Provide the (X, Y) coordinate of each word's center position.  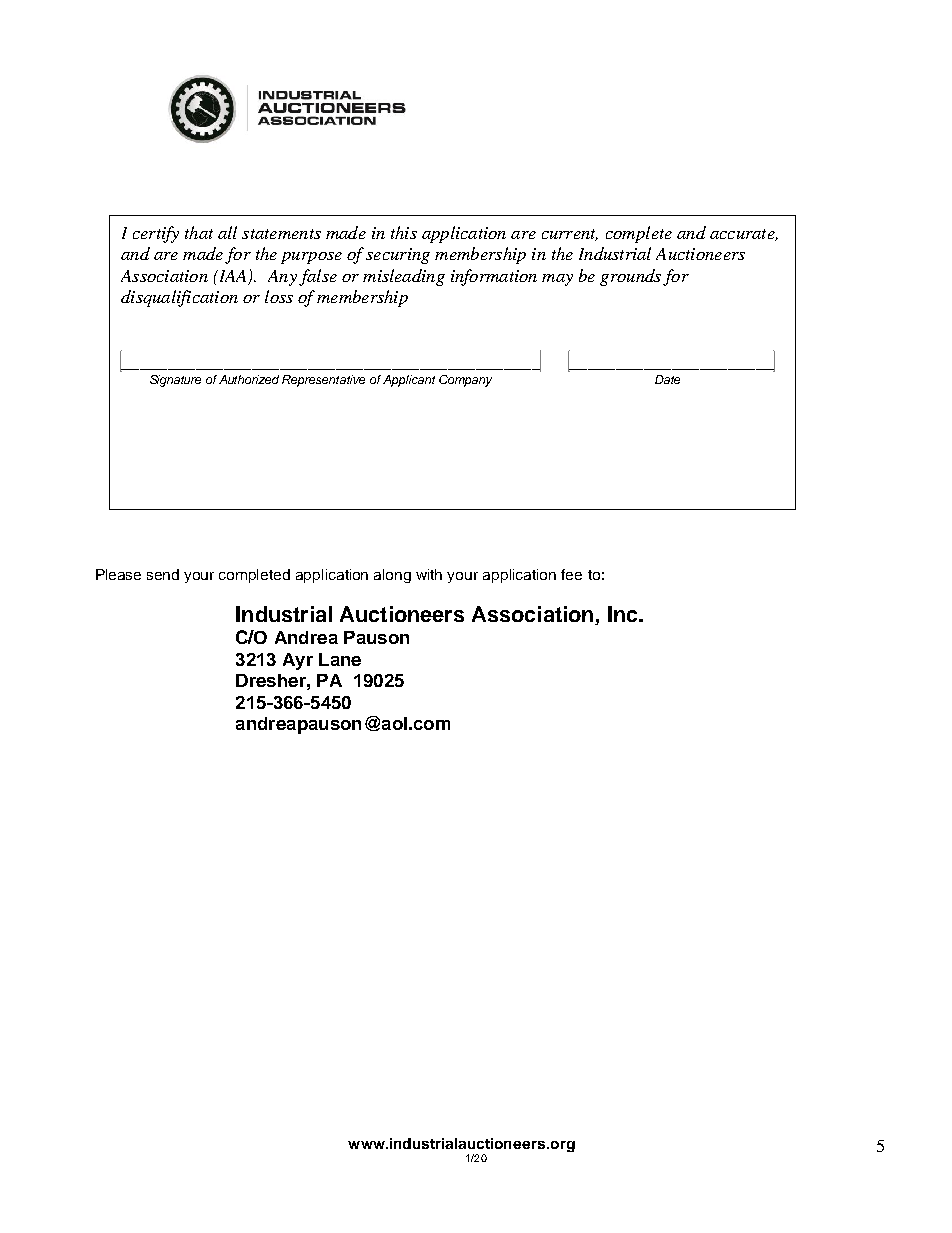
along (392, 576)
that (199, 232)
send (163, 574)
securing (398, 256)
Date (667, 379)
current (570, 235)
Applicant (409, 381)
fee (571, 574)
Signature (175, 381)
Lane (340, 659)
